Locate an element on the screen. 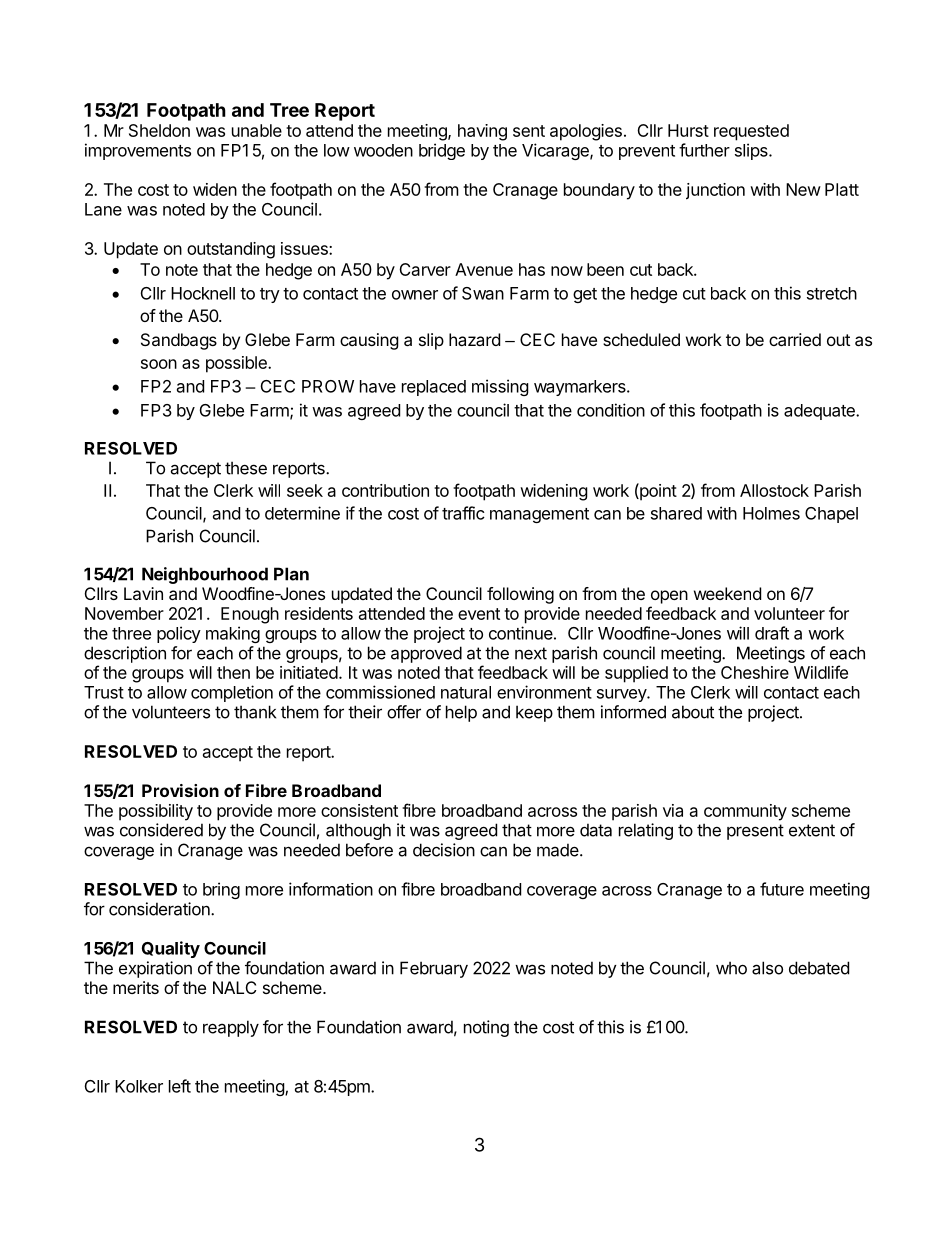 The image size is (952, 1233). weekend is located at coordinates (727, 593).
